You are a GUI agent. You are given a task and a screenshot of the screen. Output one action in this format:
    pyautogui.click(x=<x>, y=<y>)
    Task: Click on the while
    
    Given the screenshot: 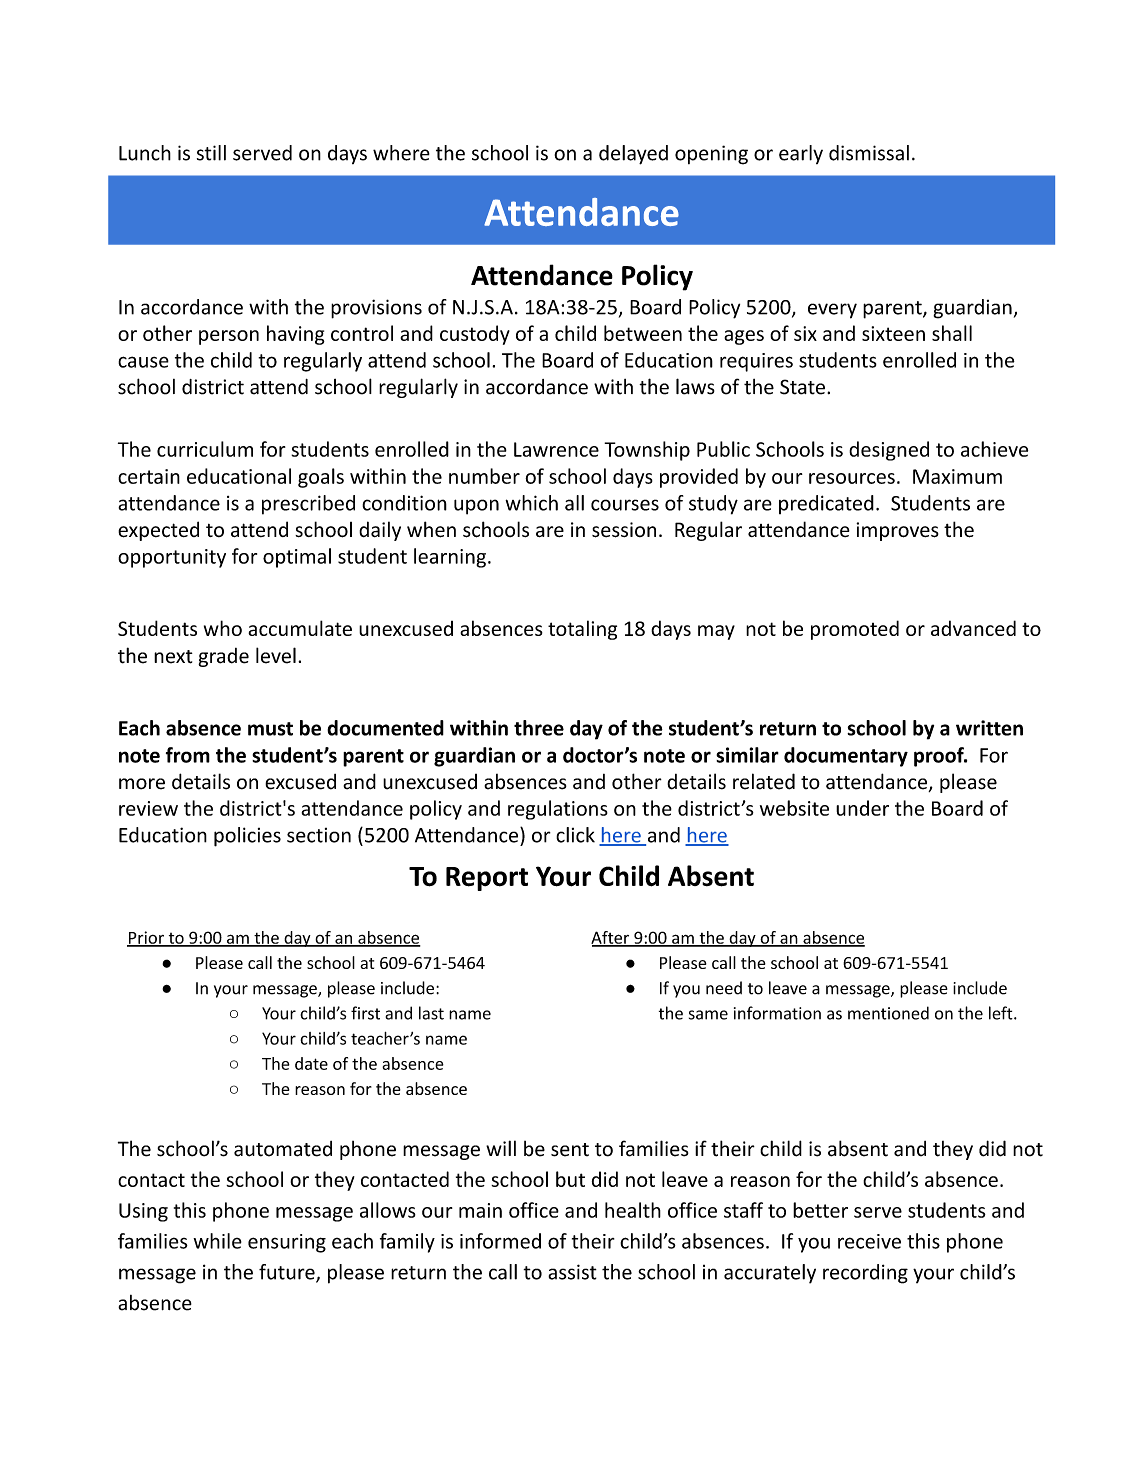 What is the action you would take?
    pyautogui.click(x=217, y=1241)
